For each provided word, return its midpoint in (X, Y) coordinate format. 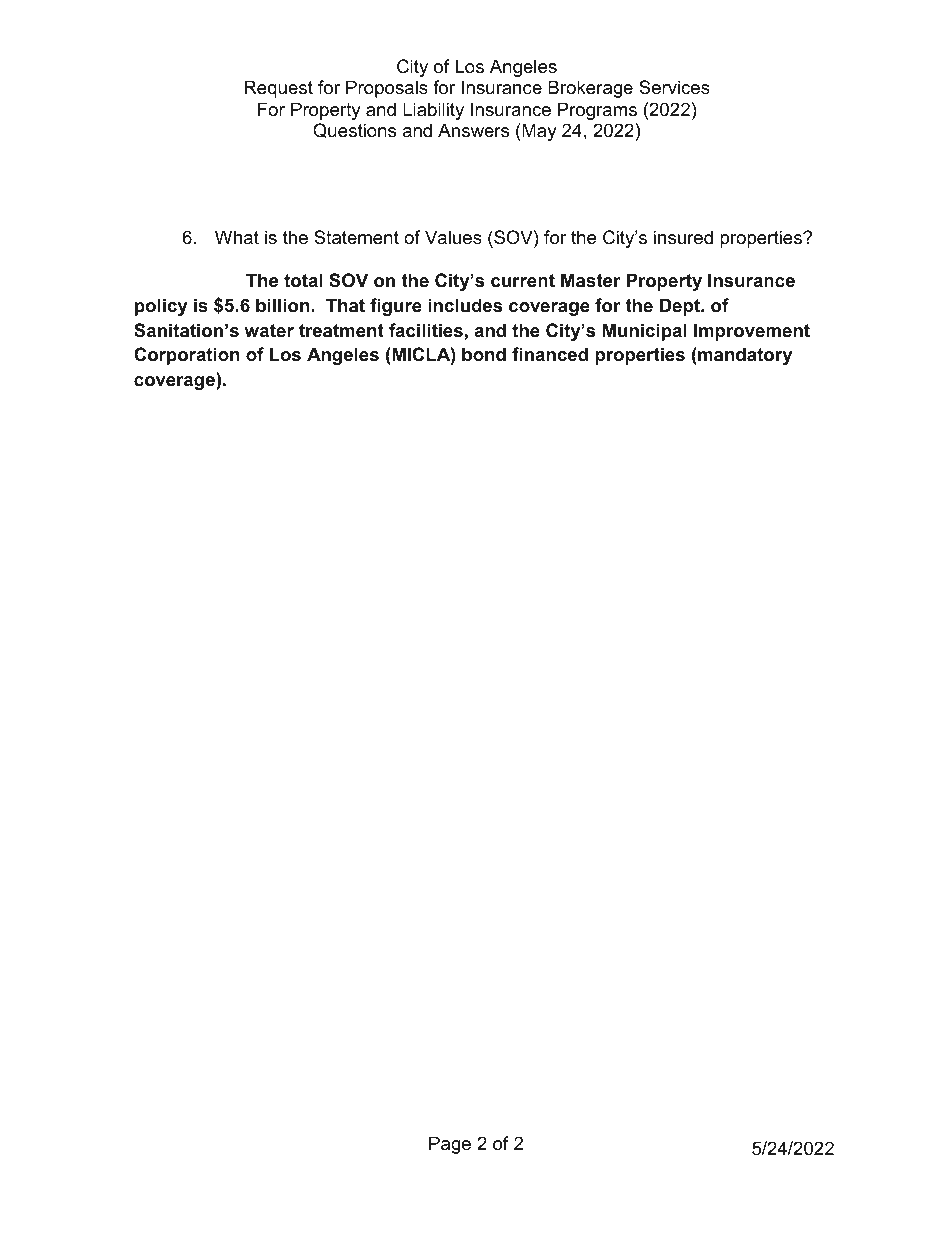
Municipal (645, 332)
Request (278, 89)
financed (550, 354)
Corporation (186, 356)
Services (674, 87)
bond (484, 354)
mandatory (744, 356)
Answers (473, 130)
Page (450, 1145)
